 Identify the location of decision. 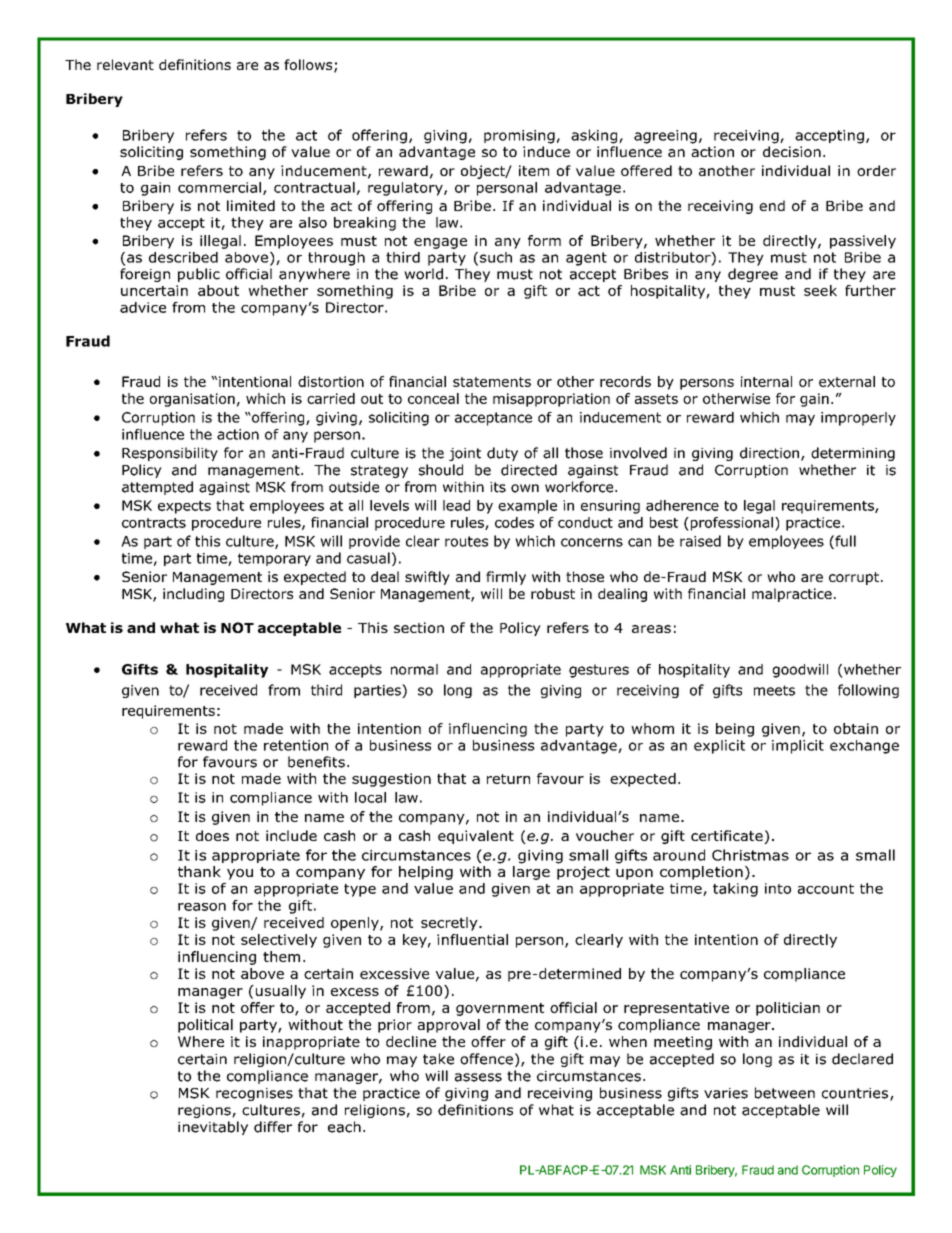
(792, 151).
